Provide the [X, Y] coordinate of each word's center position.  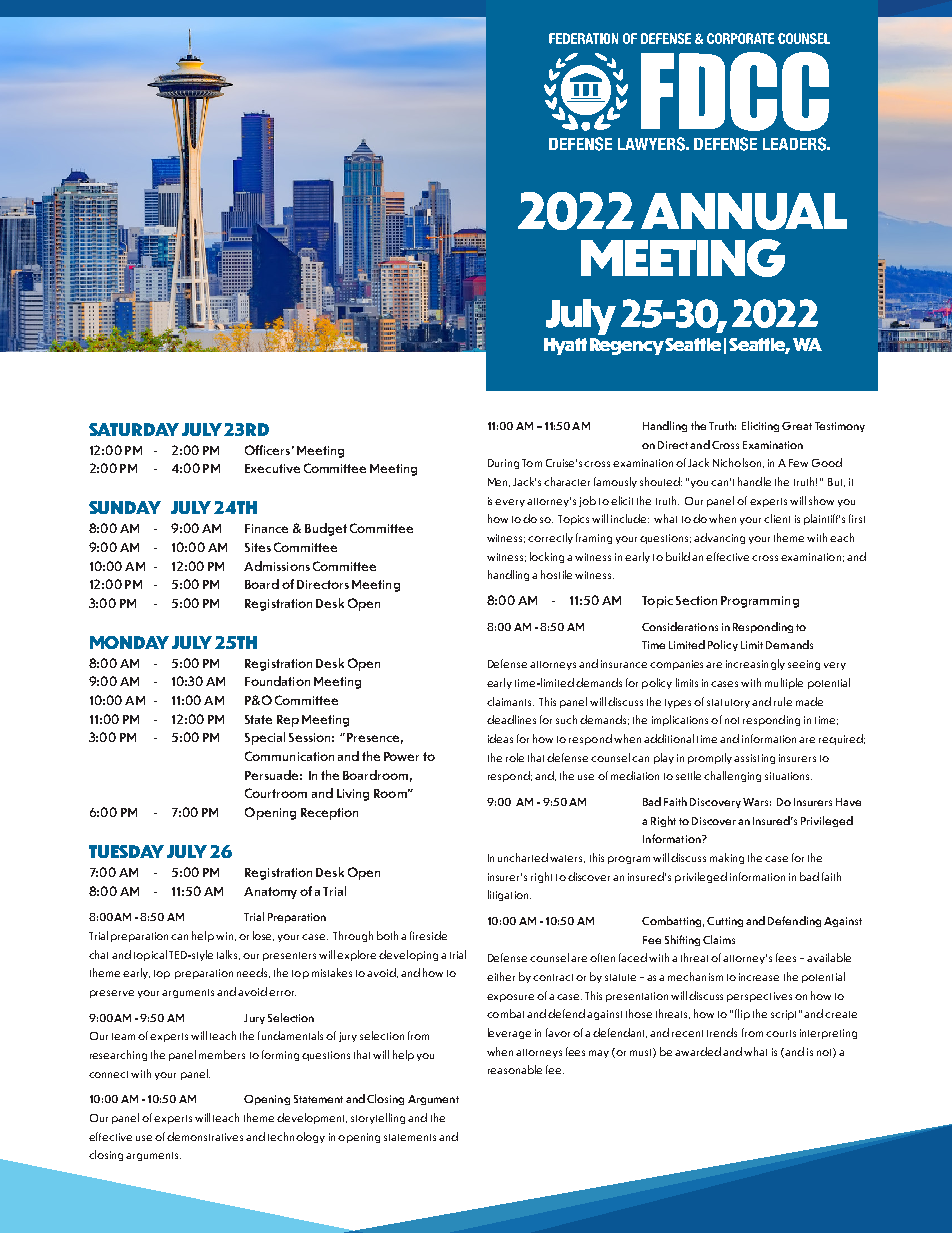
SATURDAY [134, 429]
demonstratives [205, 1136]
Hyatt [565, 346]
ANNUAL [744, 211]
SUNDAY [125, 507]
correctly [550, 538]
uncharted [523, 857]
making [727, 858]
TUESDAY [126, 851]
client [777, 518]
